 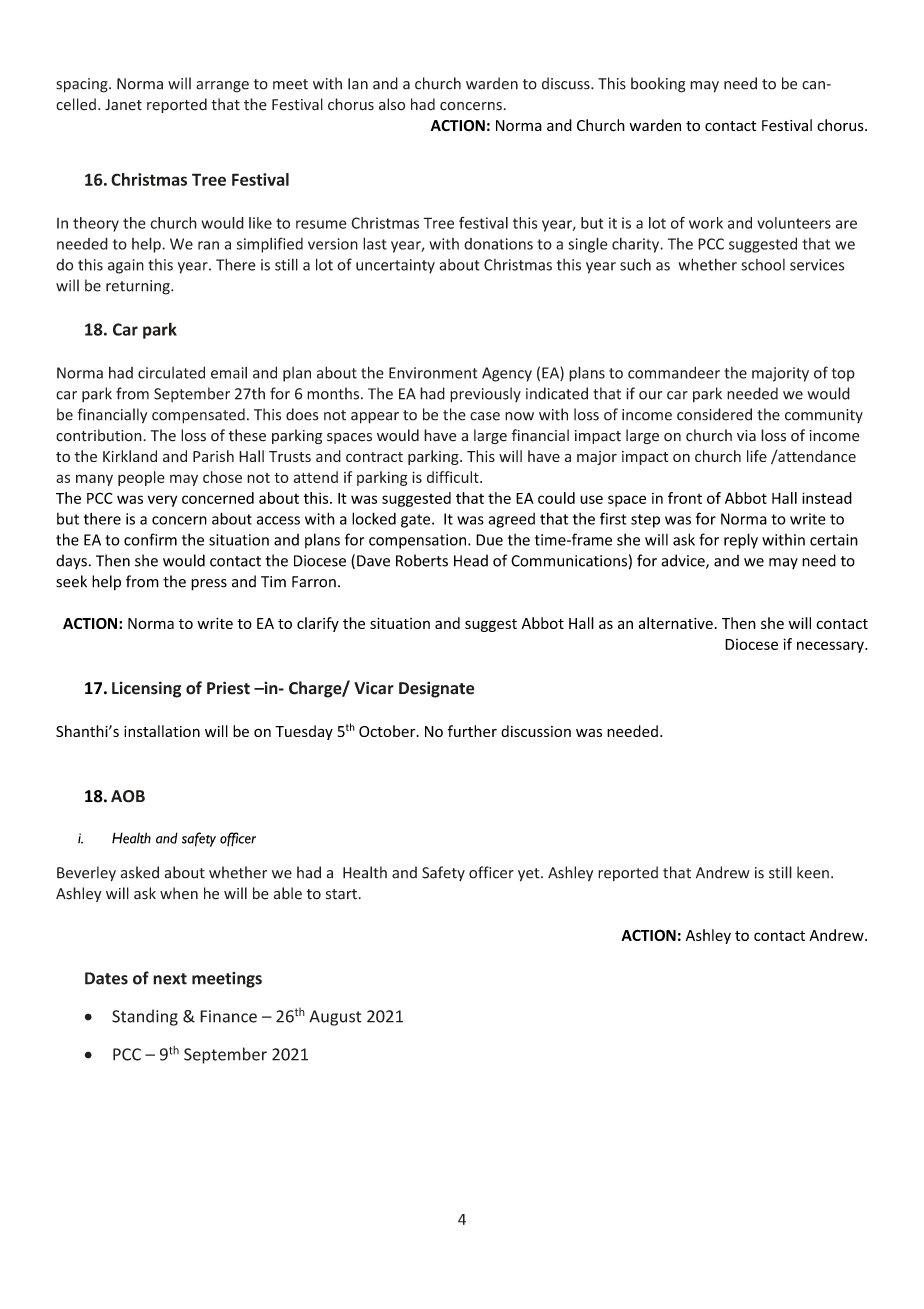 I want to click on Head, so click(x=471, y=560).
